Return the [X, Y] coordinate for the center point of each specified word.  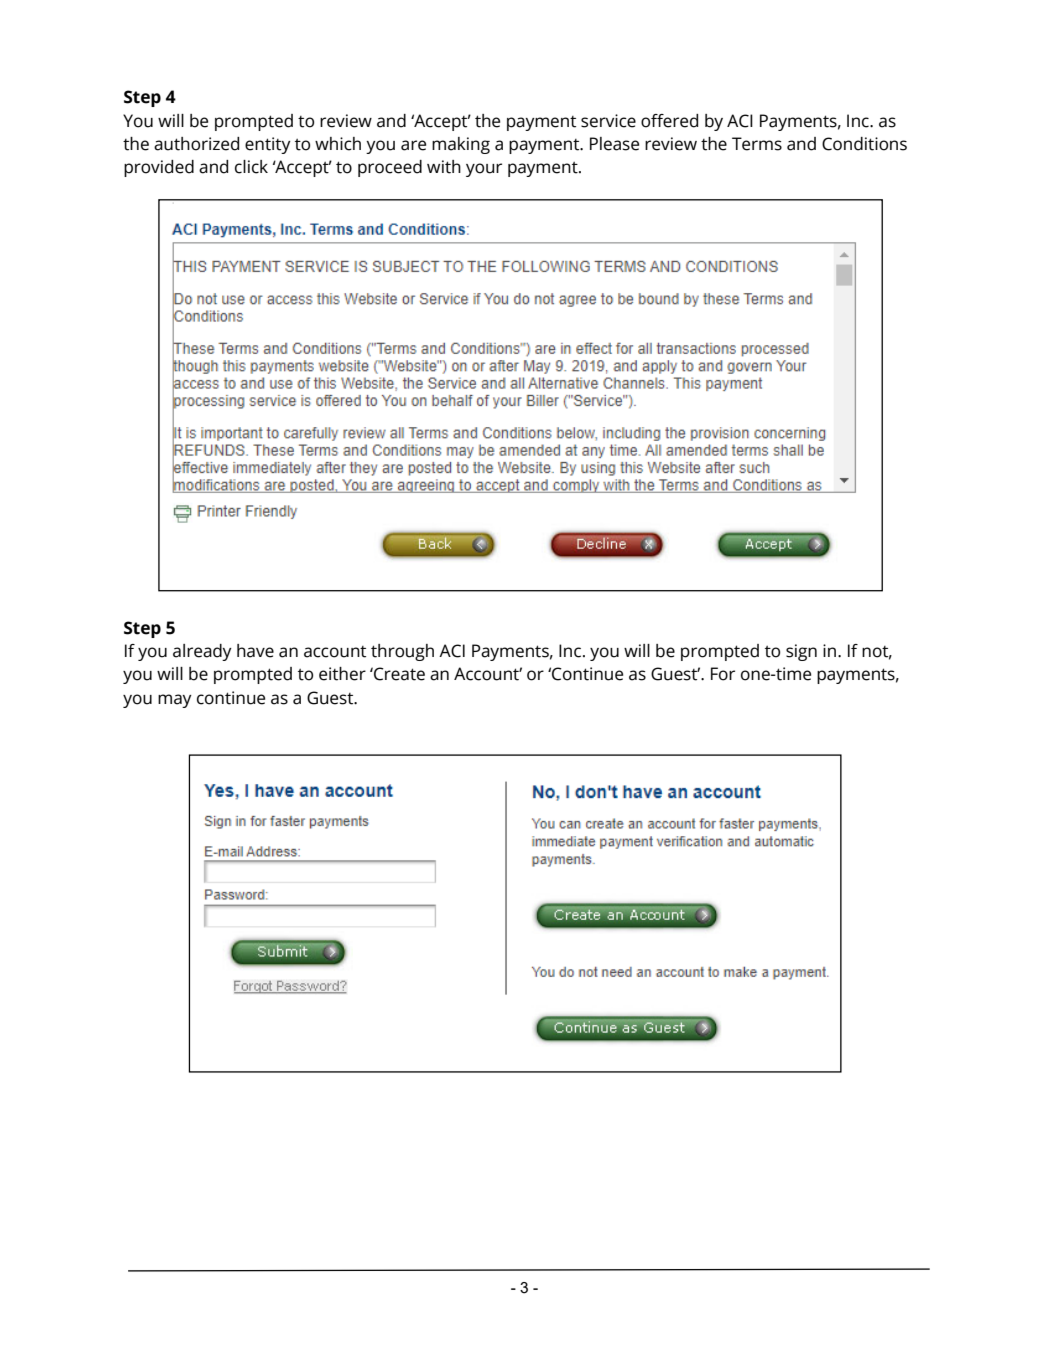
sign [801, 652]
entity [268, 145]
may [175, 701]
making [461, 145]
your [484, 170]
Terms [757, 144]
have [255, 651]
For [723, 674]
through [402, 652]
